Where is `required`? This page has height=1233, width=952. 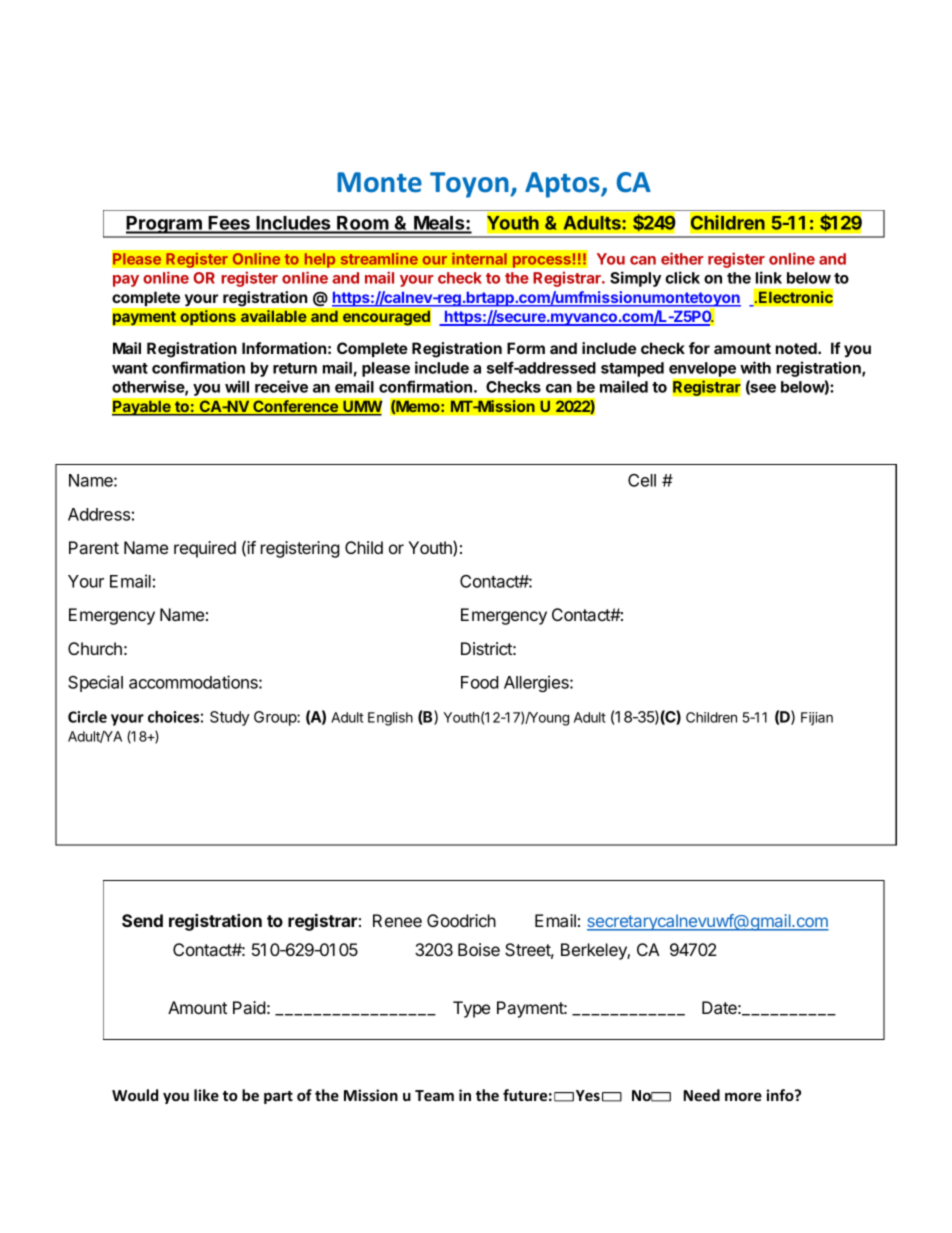
required is located at coordinates (205, 549).
